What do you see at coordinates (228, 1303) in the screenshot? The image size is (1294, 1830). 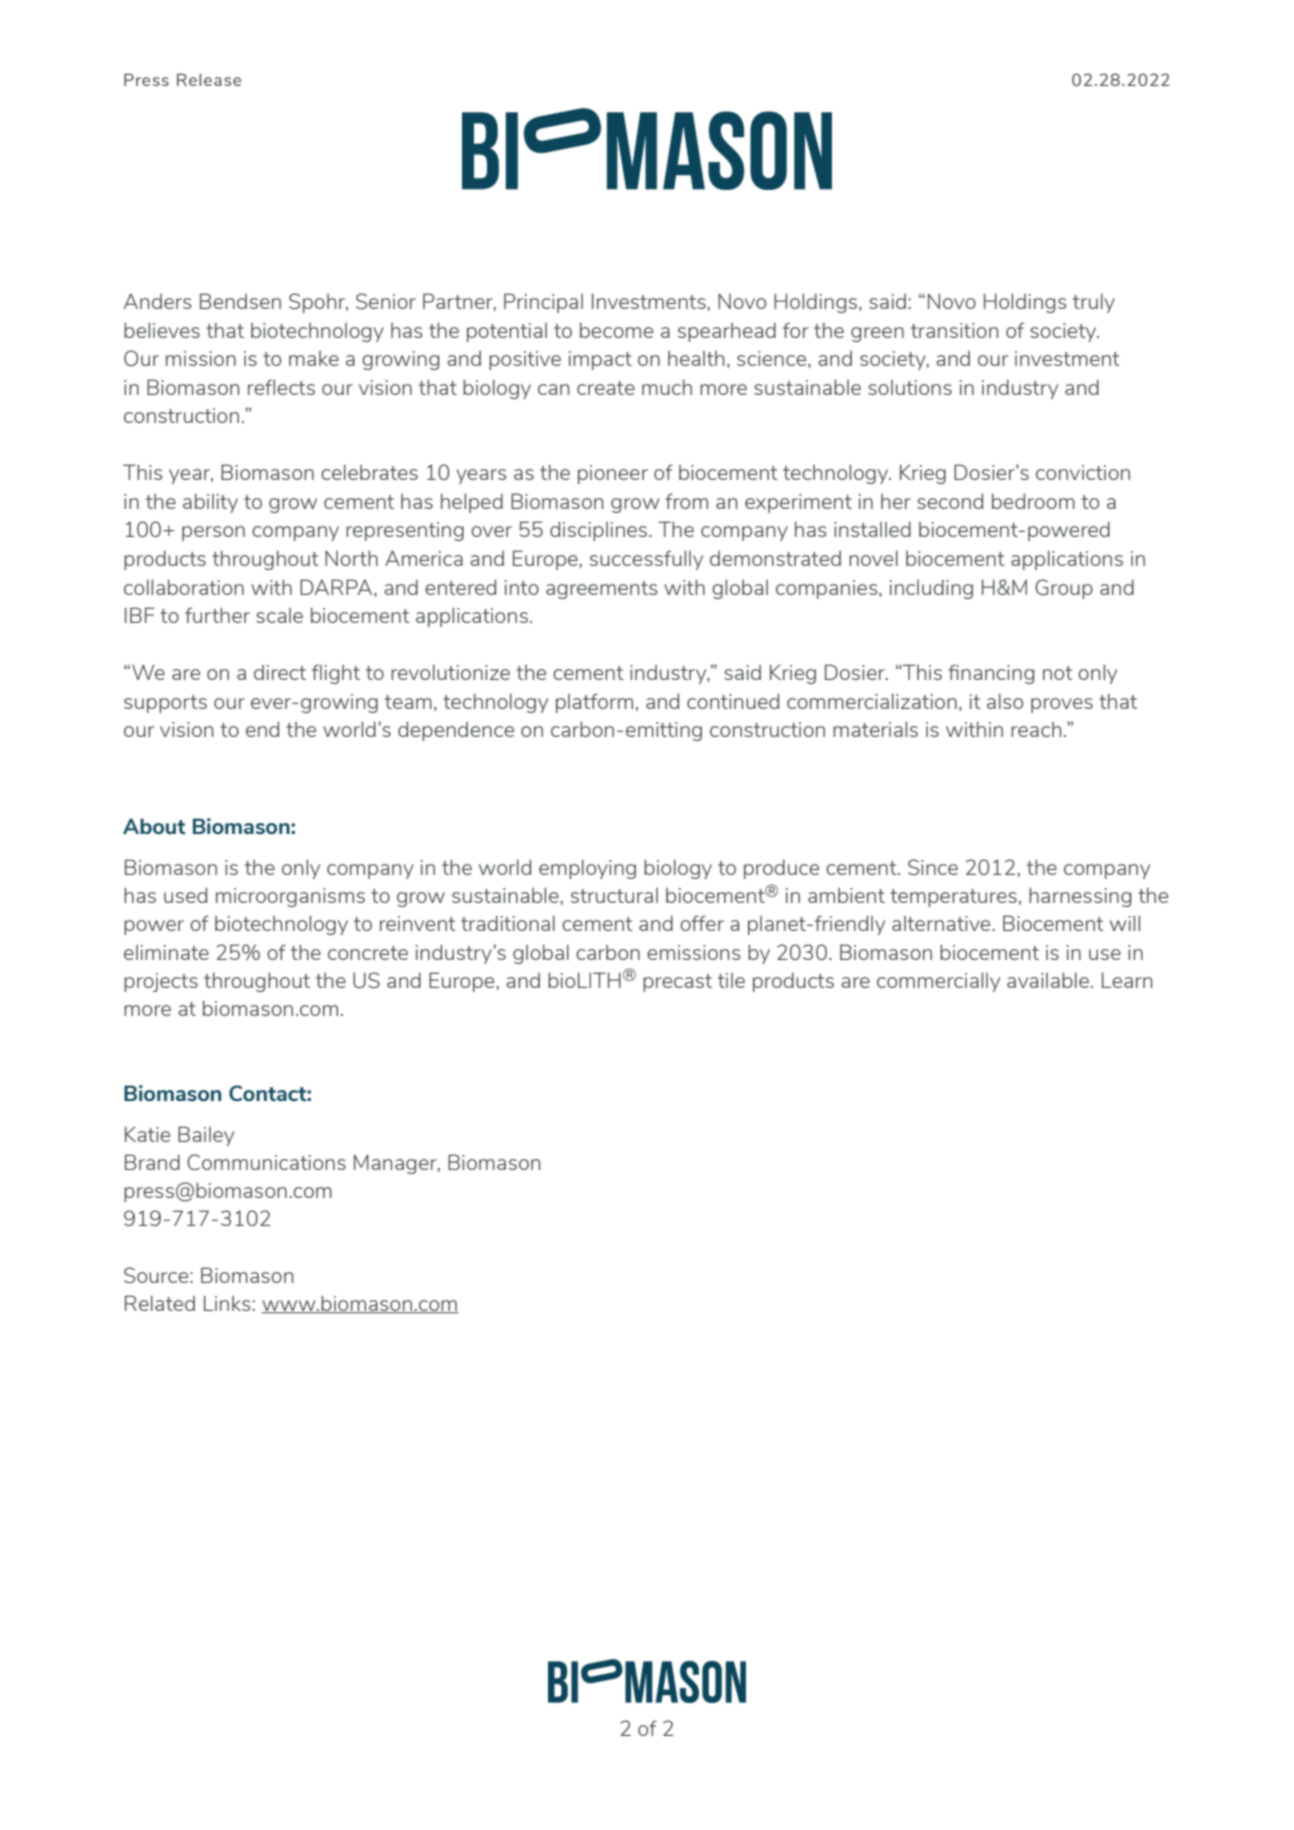 I see `Links` at bounding box center [228, 1303].
